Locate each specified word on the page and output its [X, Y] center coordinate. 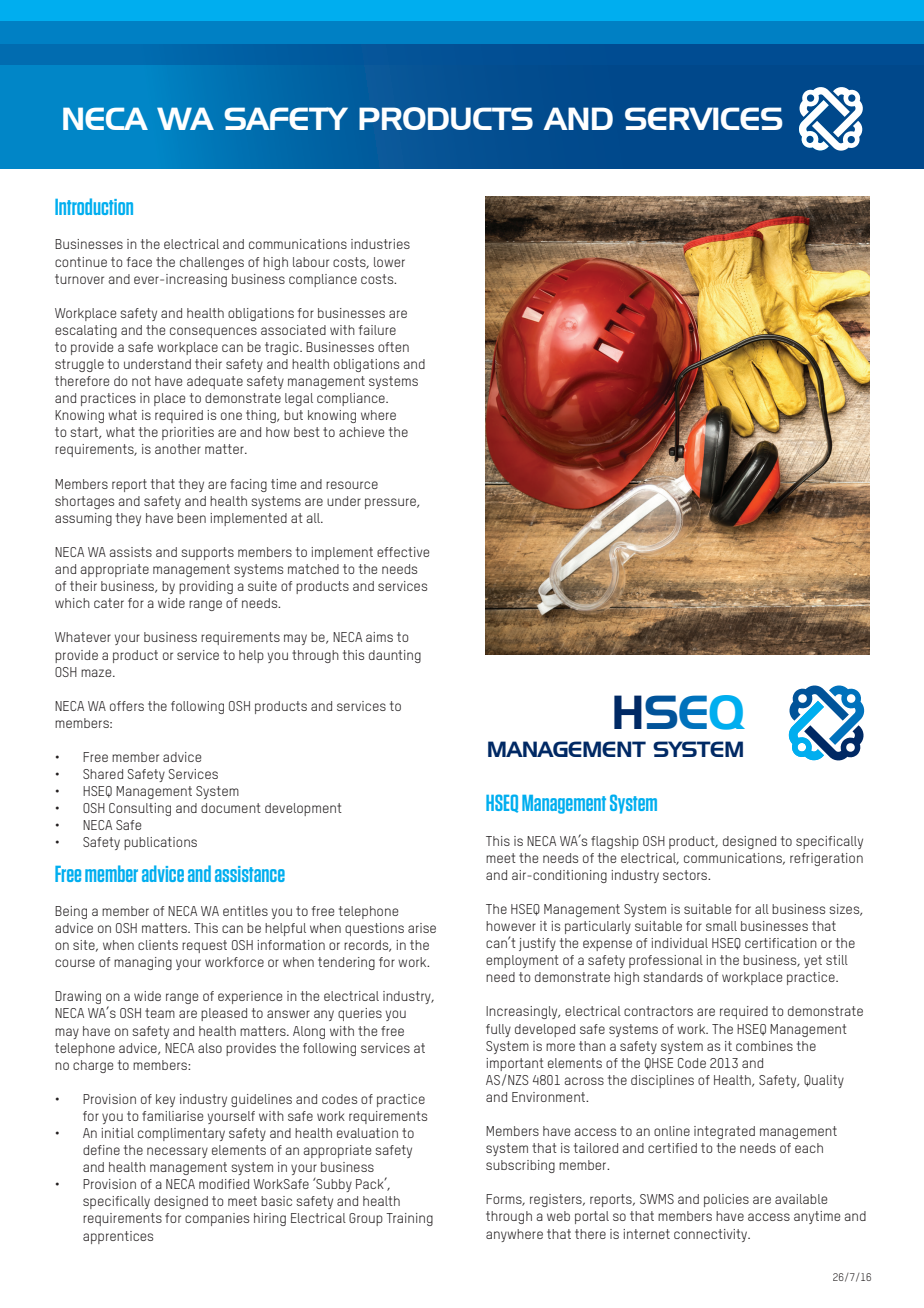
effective [403, 552]
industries [380, 244]
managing [143, 963]
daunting [395, 656]
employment [522, 961]
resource [352, 485]
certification [781, 943]
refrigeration [826, 859]
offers [127, 706]
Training [409, 1219]
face [139, 262]
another [178, 449]
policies [726, 1200]
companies [217, 1219]
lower [389, 262]
